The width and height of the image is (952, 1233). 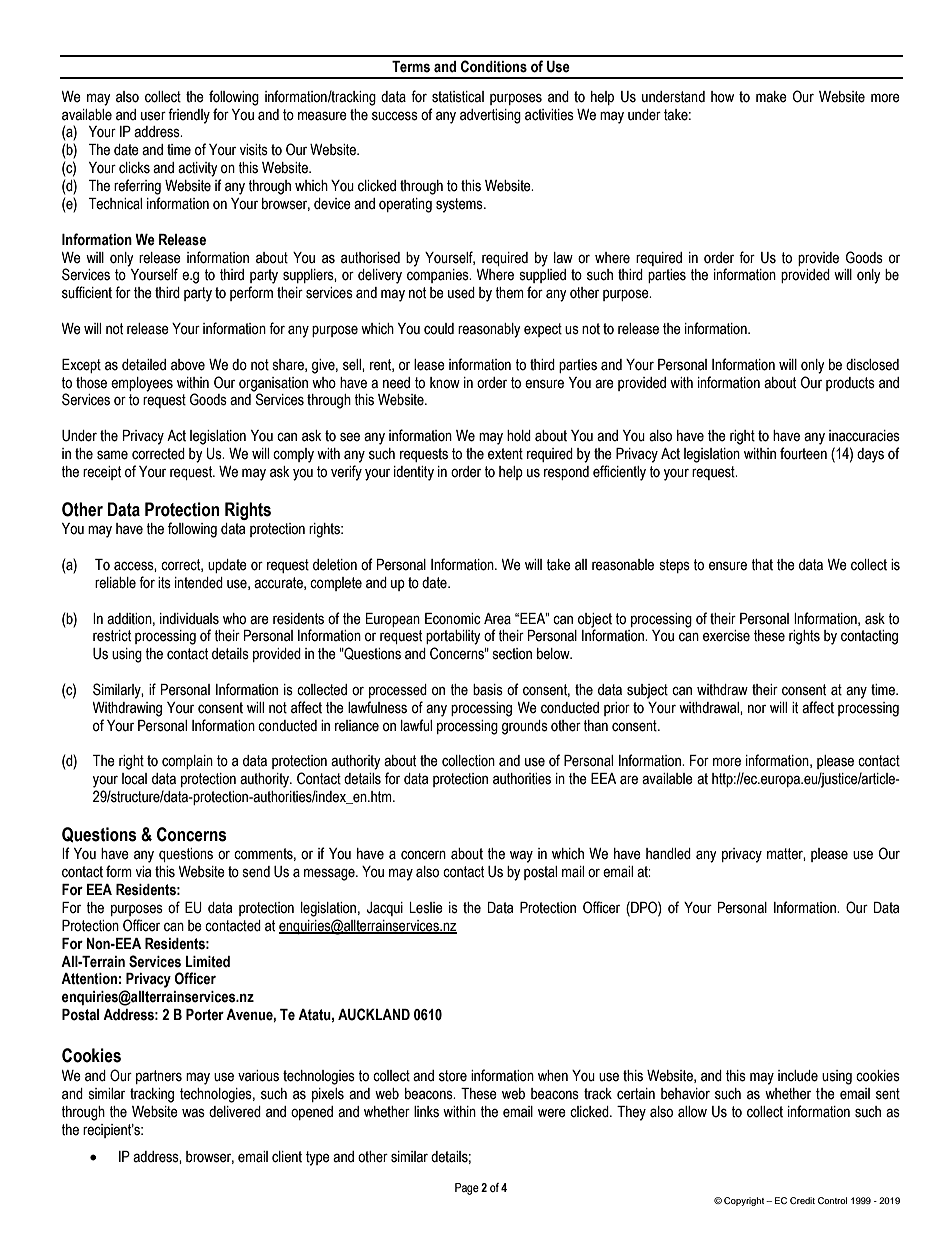 I want to click on was, so click(x=193, y=1113).
